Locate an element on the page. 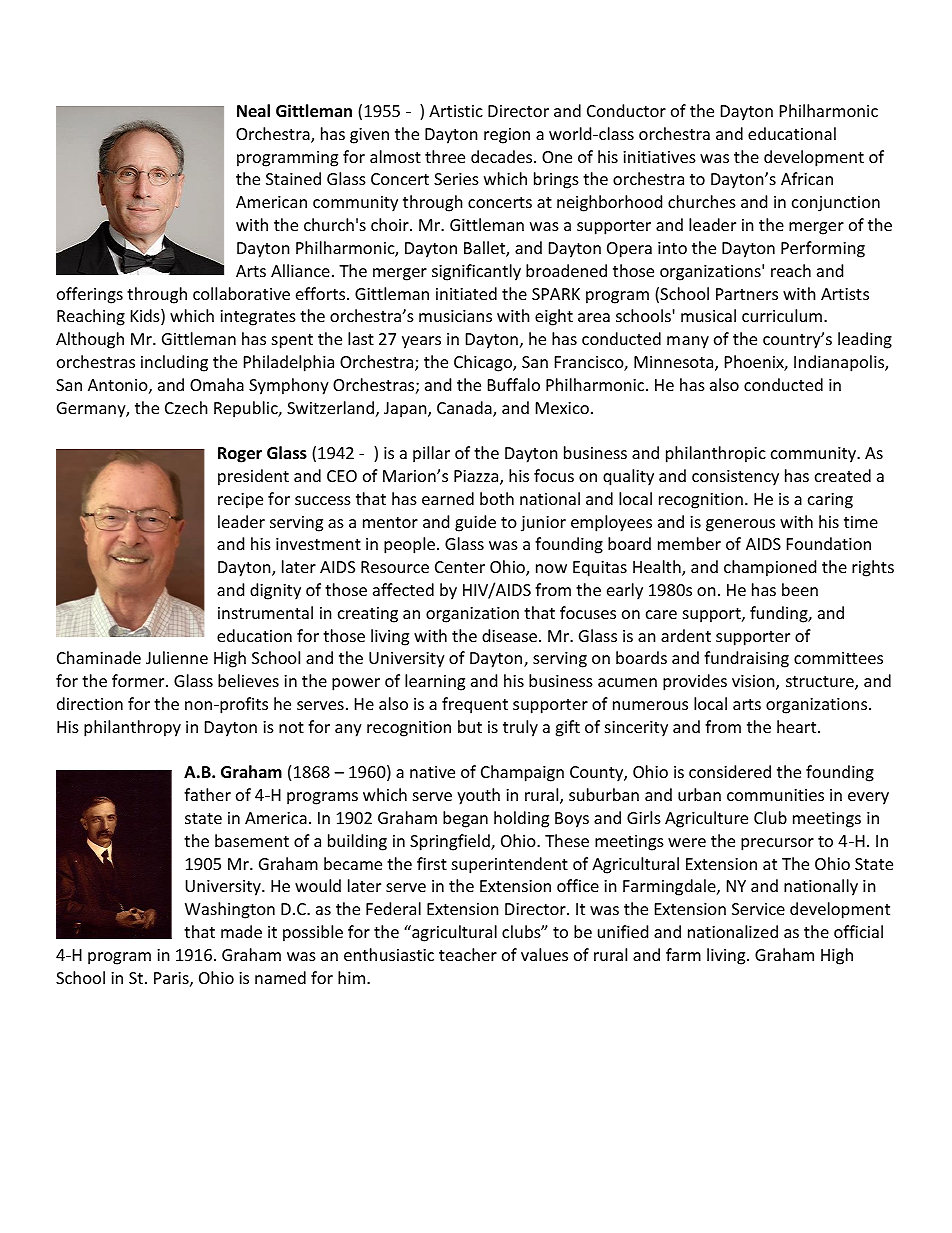 The width and height of the document is (952, 1233). made is located at coordinates (241, 931).
